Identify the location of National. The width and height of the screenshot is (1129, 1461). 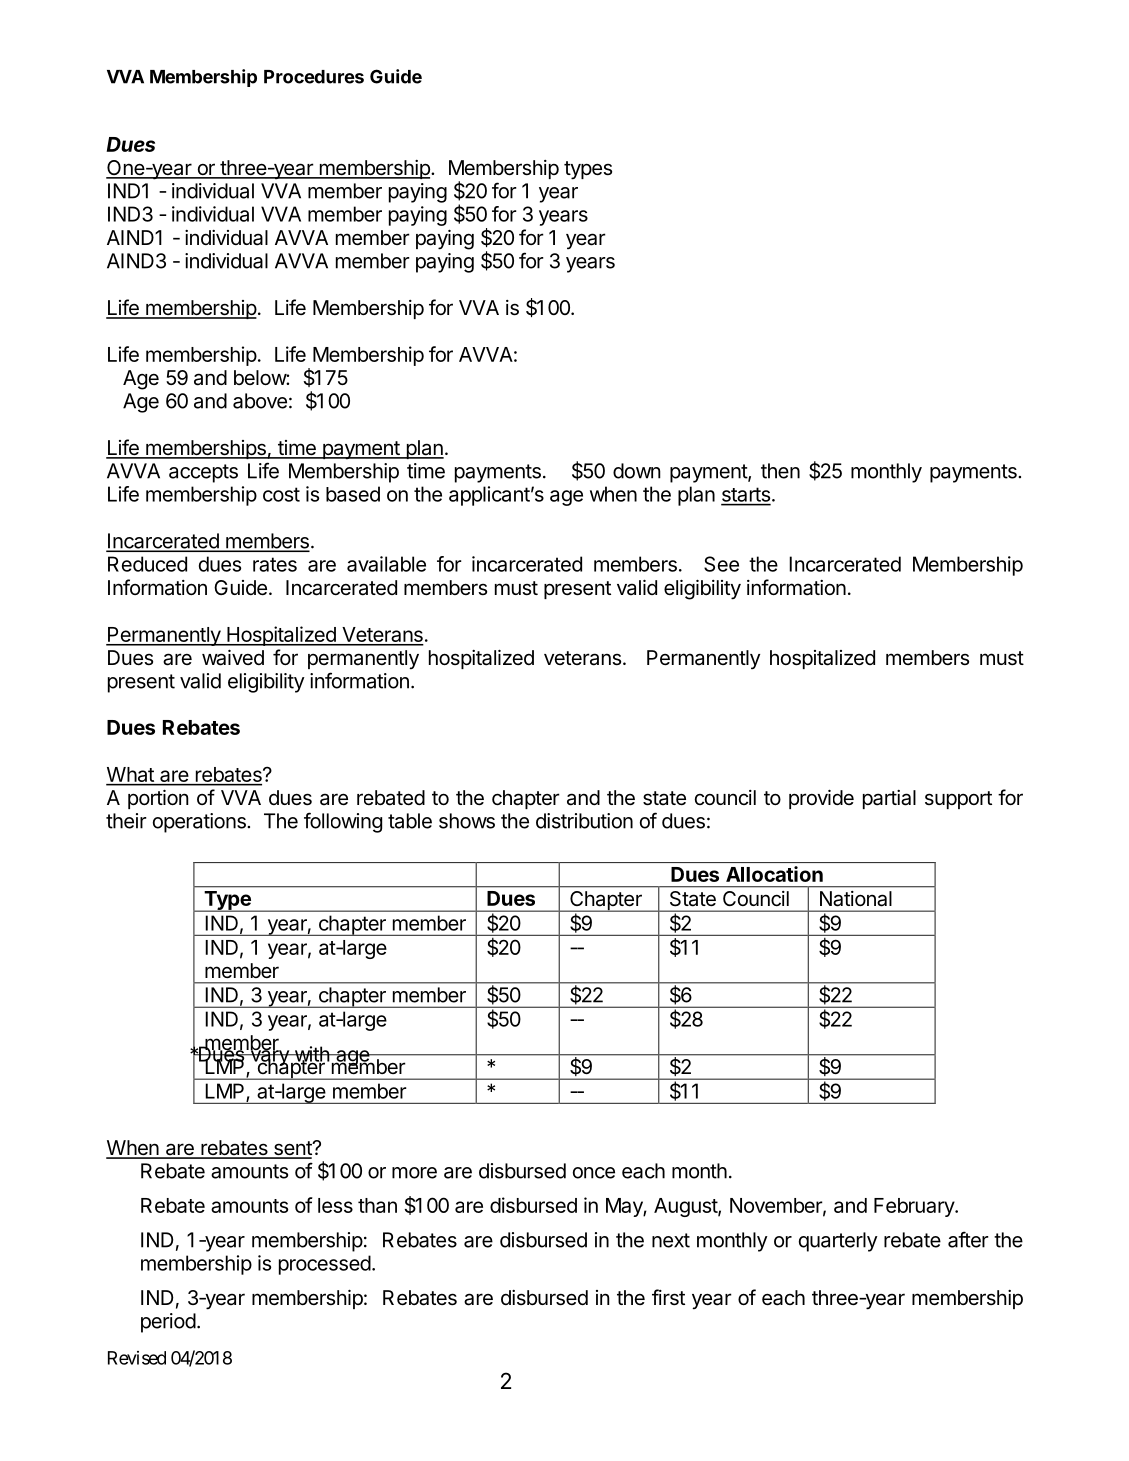
(856, 898).
